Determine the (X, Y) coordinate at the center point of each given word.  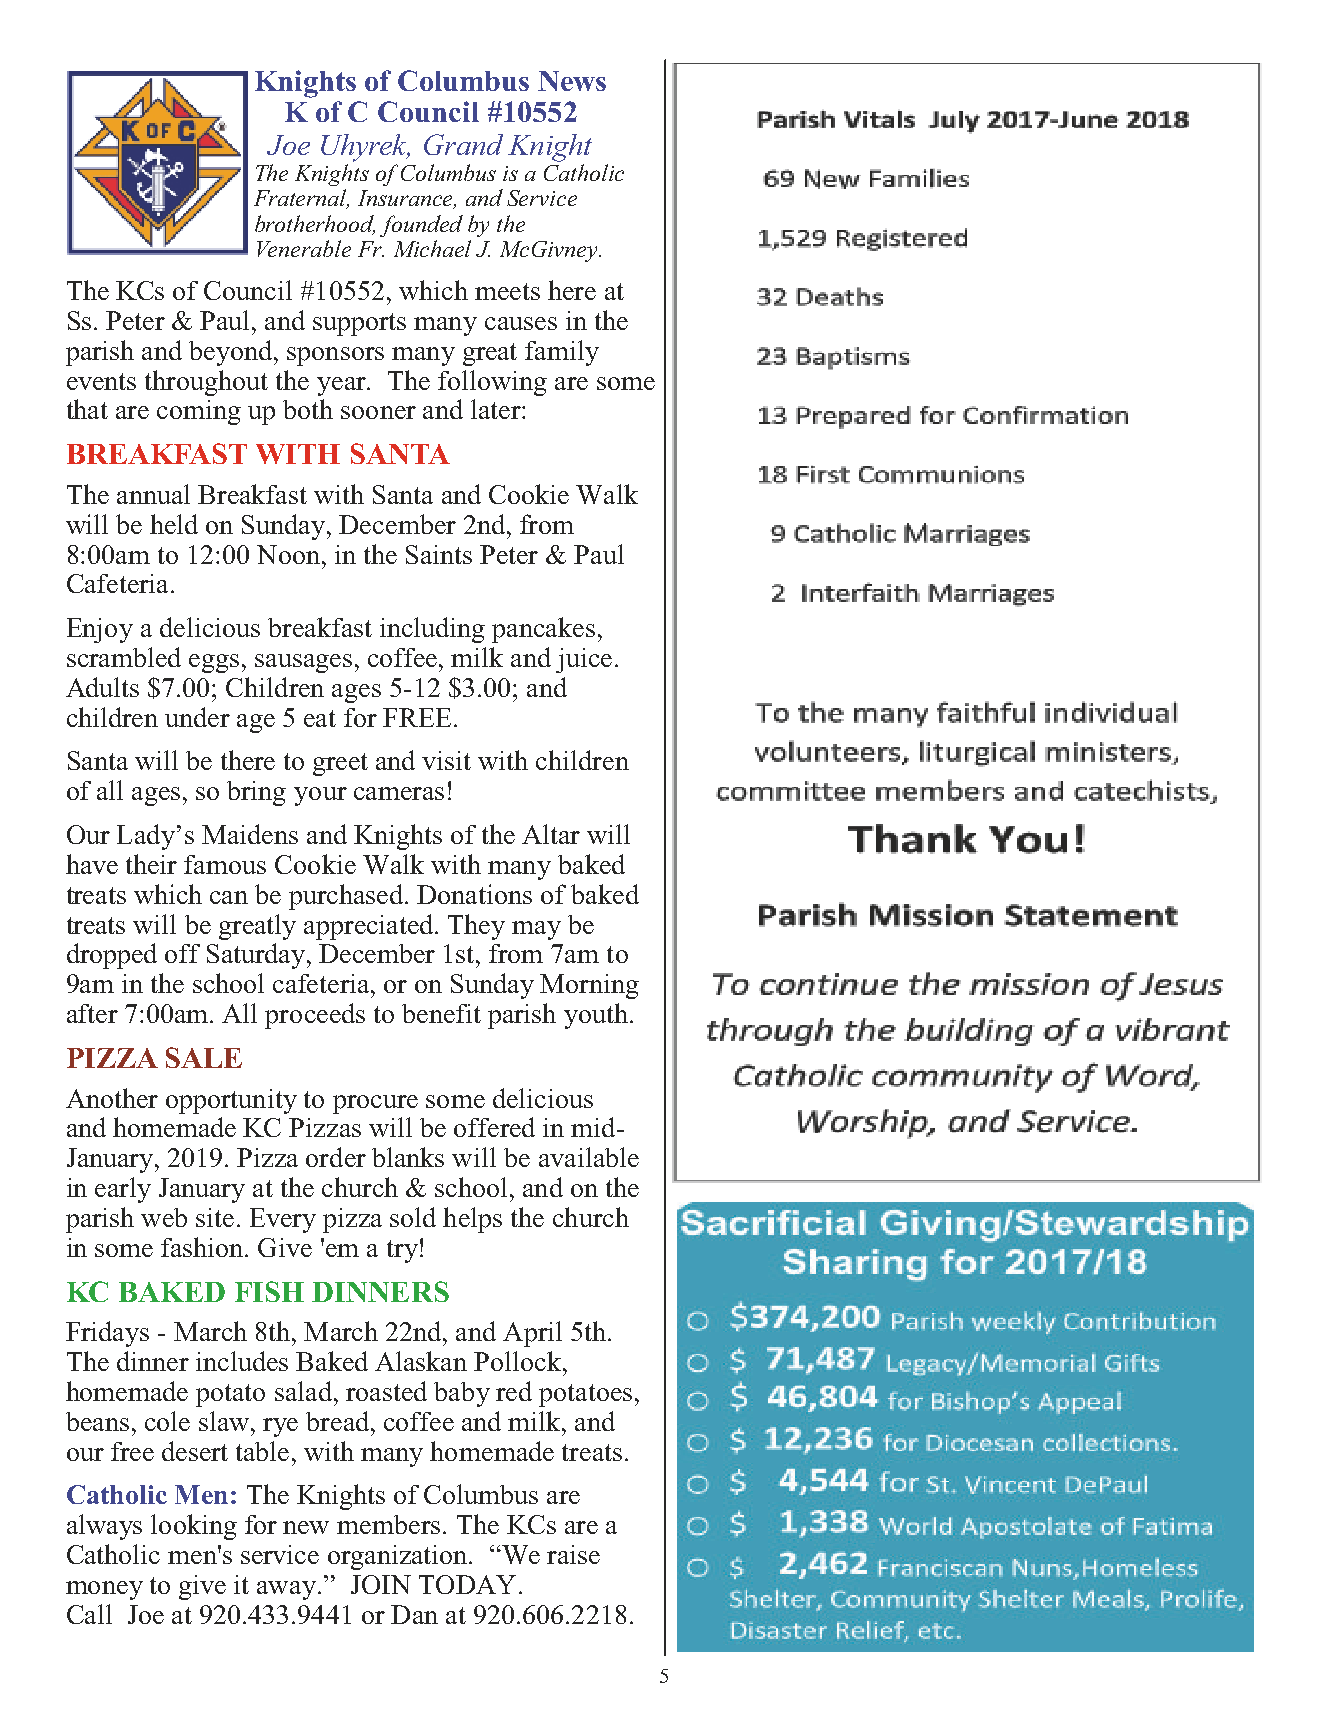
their (151, 864)
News (572, 81)
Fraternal (301, 199)
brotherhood (315, 225)
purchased (347, 897)
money (104, 1590)
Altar (551, 834)
